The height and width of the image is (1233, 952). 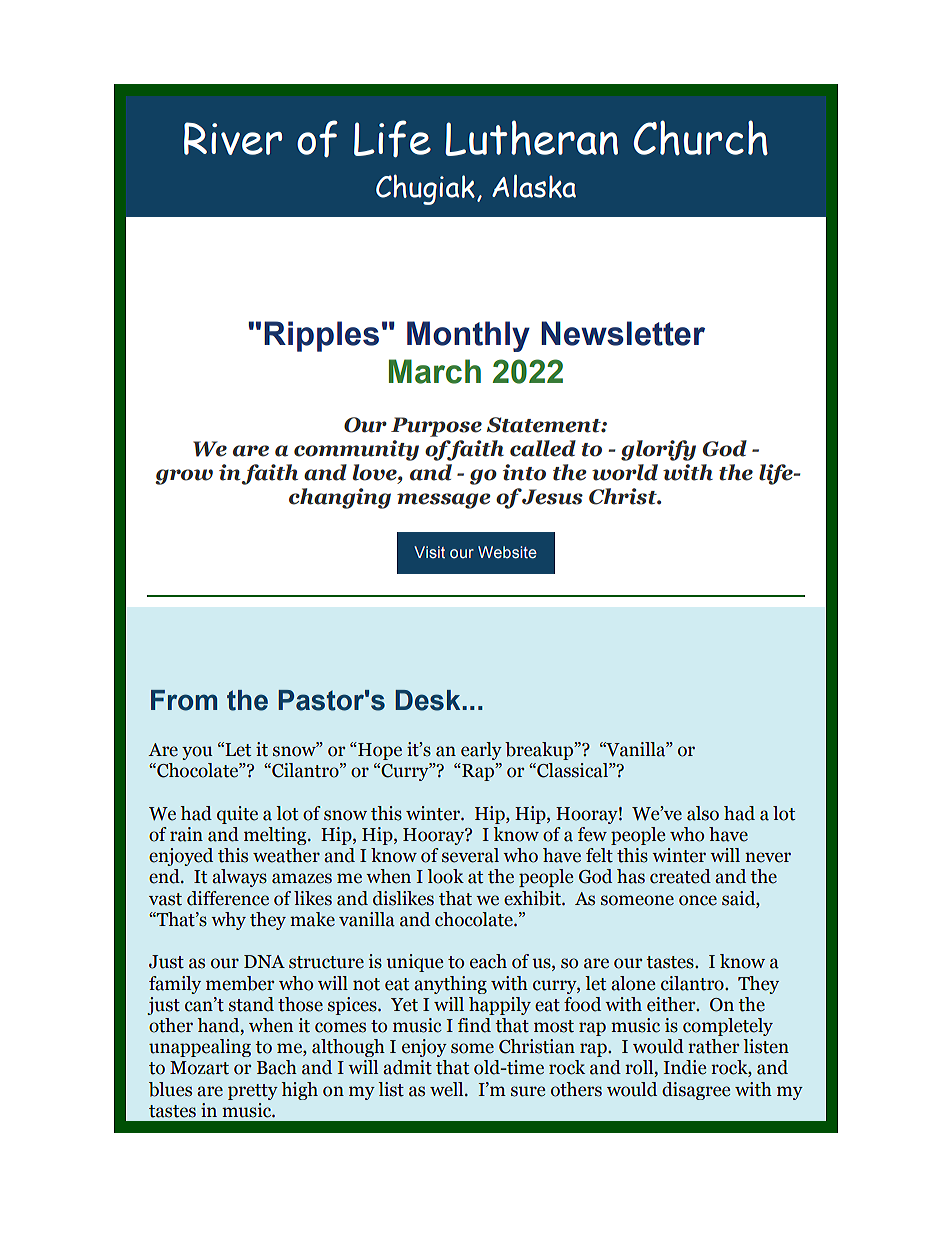 I want to click on Mozart, so click(x=199, y=1068).
